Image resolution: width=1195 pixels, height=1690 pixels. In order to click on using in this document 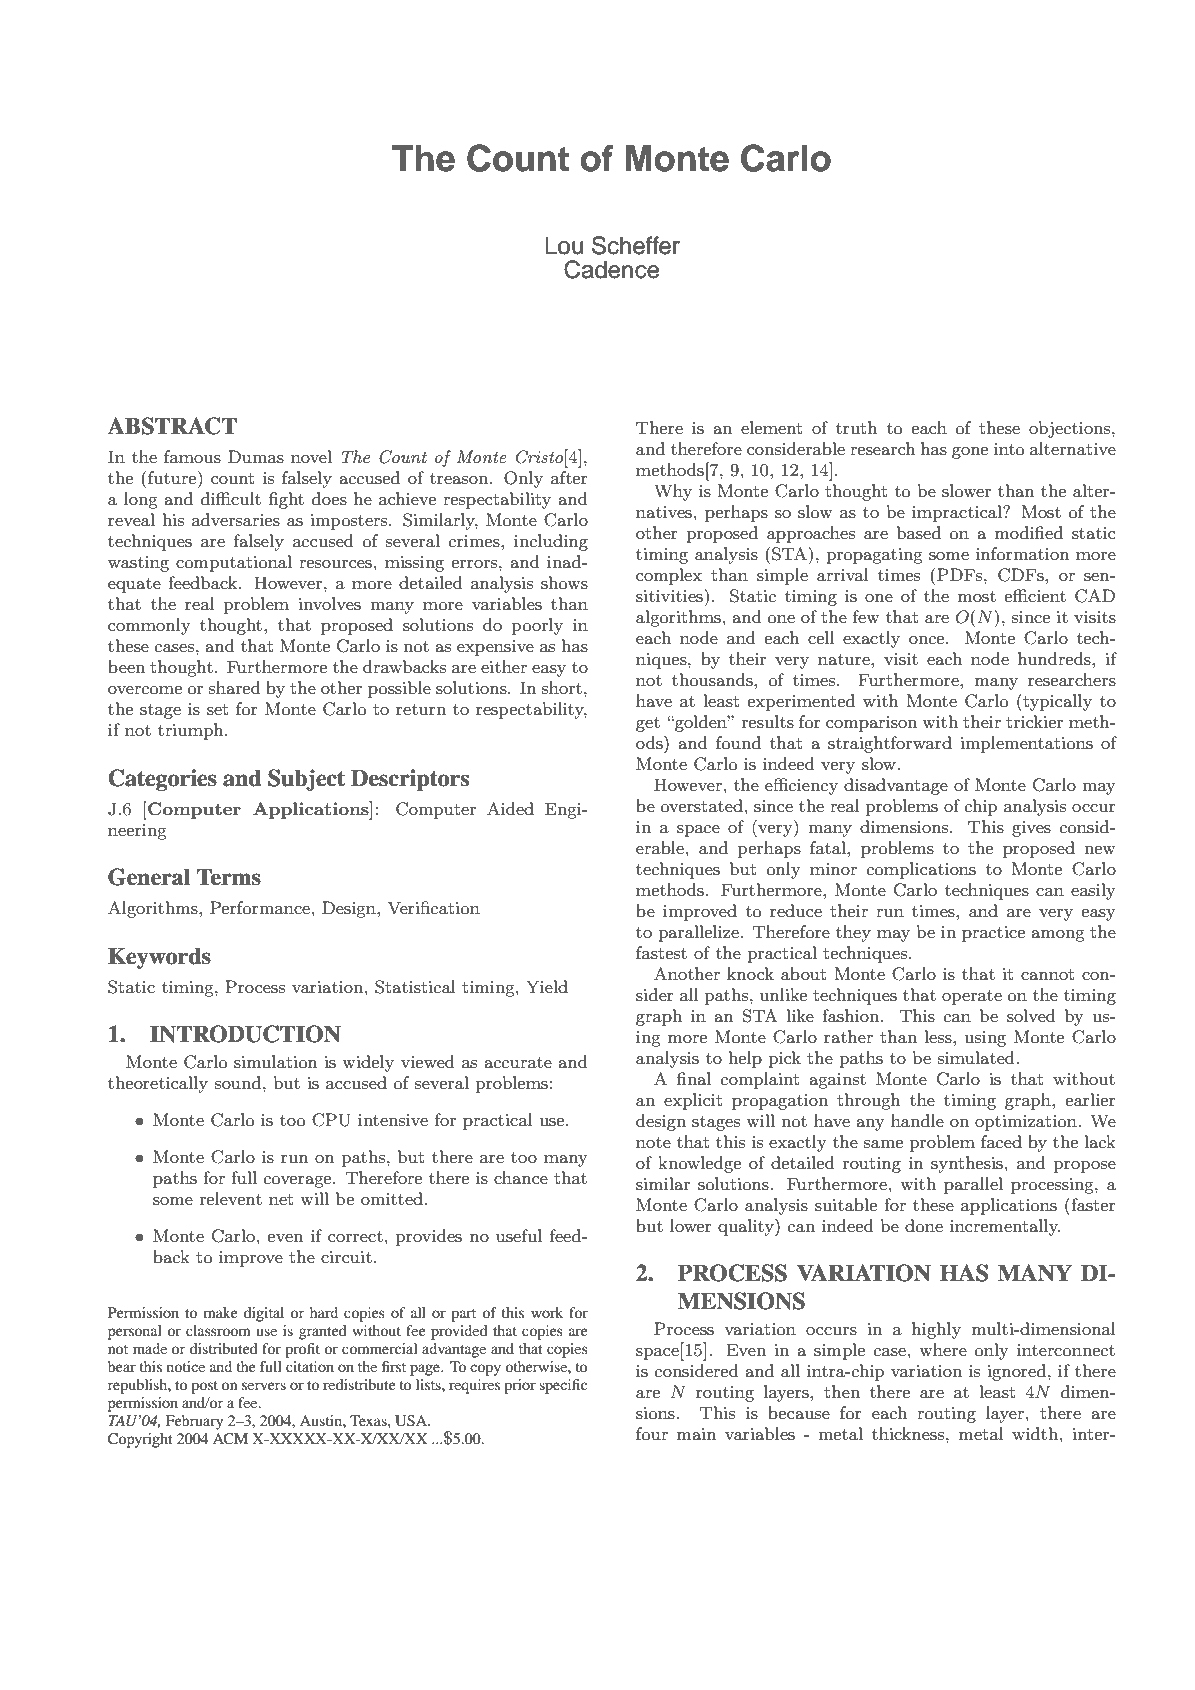, I will do `click(985, 1039)`.
